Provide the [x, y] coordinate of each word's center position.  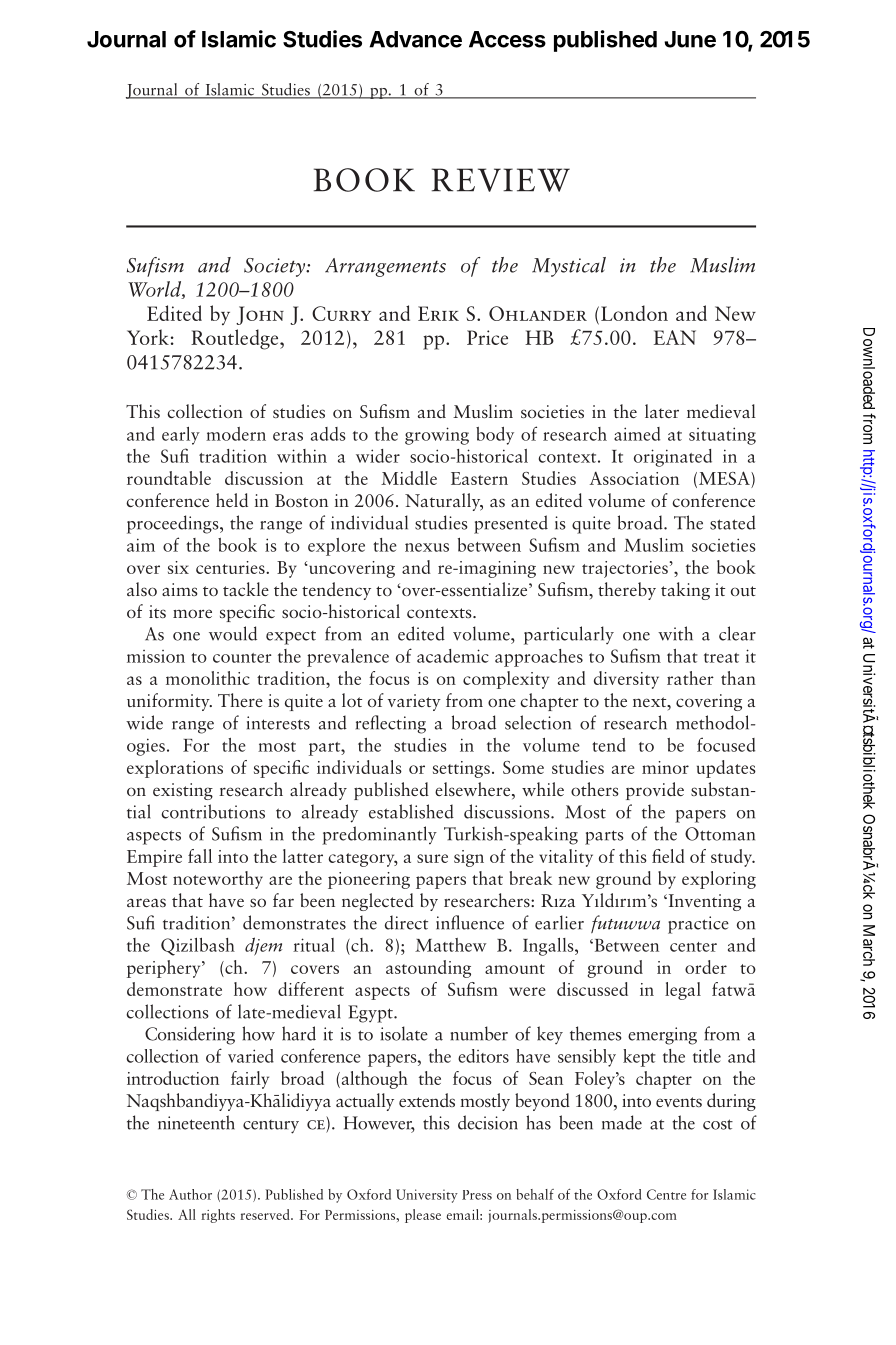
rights [218, 1216]
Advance [415, 39]
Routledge [236, 339]
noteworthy [218, 880]
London [634, 313]
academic [453, 656]
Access [507, 39]
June [690, 39]
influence [470, 922]
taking [685, 591]
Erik [438, 313]
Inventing [703, 902]
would [233, 633]
